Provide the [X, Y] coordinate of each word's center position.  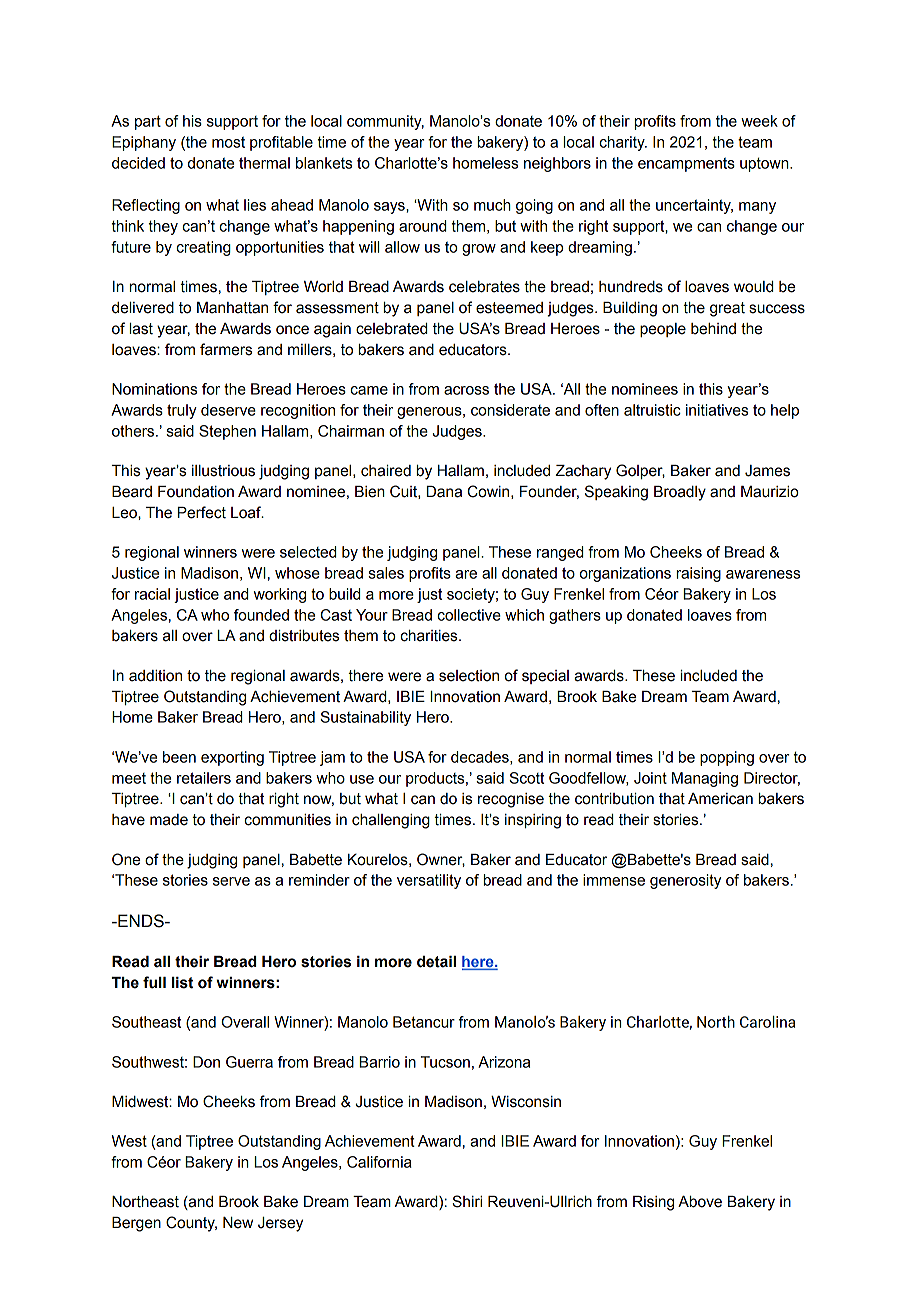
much [492, 205]
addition [155, 676]
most [228, 142]
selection [469, 676]
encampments [686, 164]
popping [727, 758]
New [238, 1223]
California [379, 1162]
